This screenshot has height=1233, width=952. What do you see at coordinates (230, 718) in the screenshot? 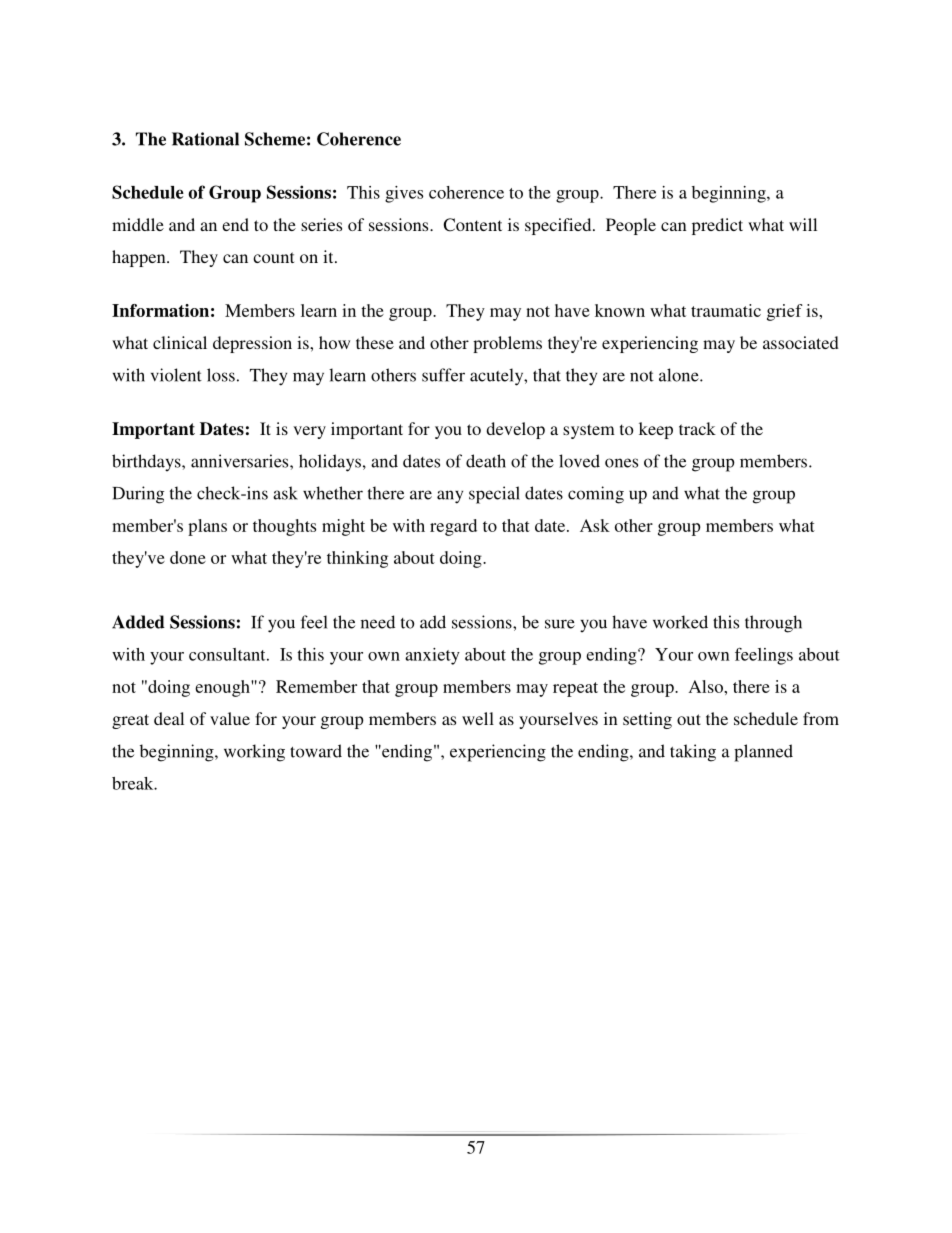
I see `value` at bounding box center [230, 718].
